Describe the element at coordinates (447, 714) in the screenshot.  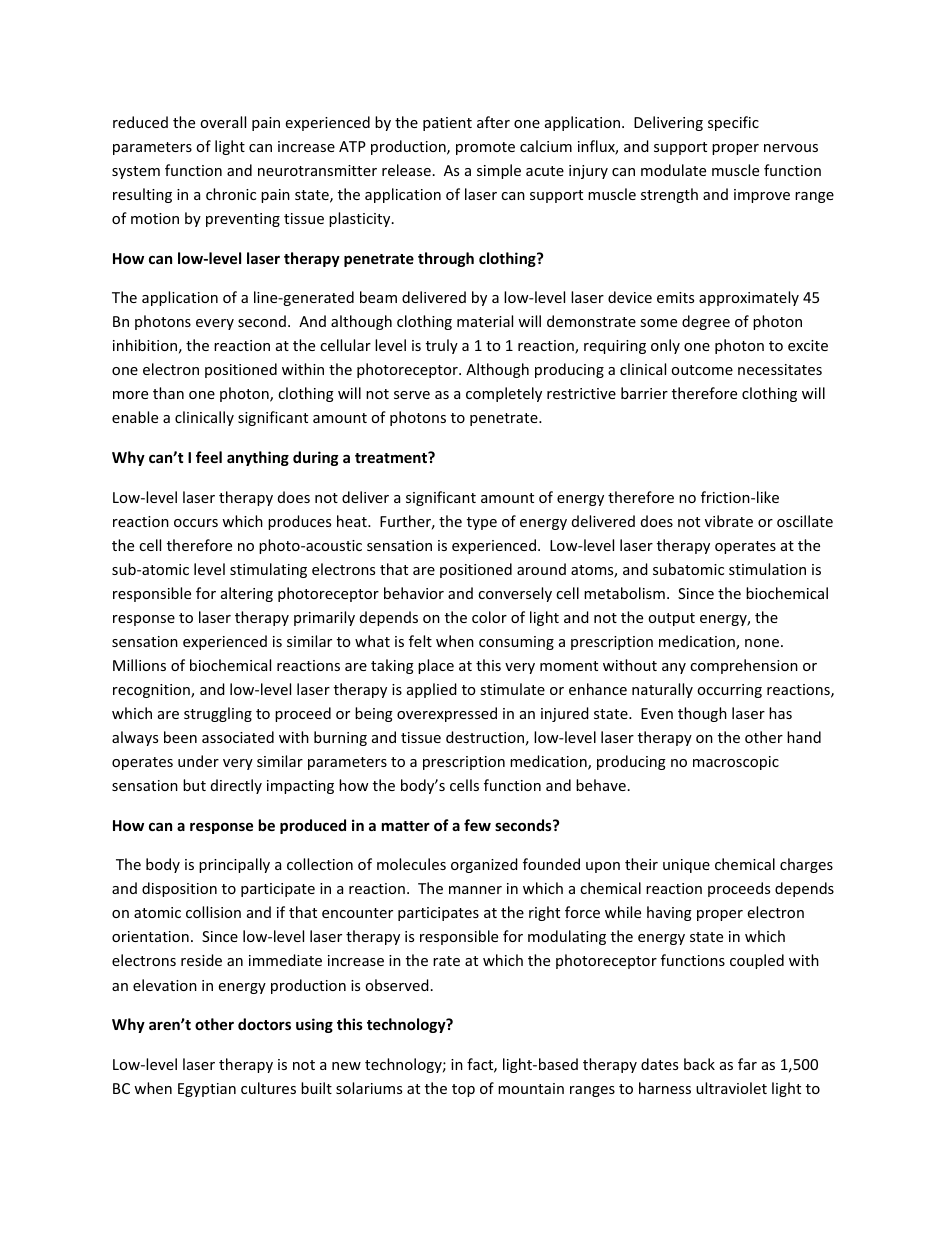
I see `overexpressed` at that location.
